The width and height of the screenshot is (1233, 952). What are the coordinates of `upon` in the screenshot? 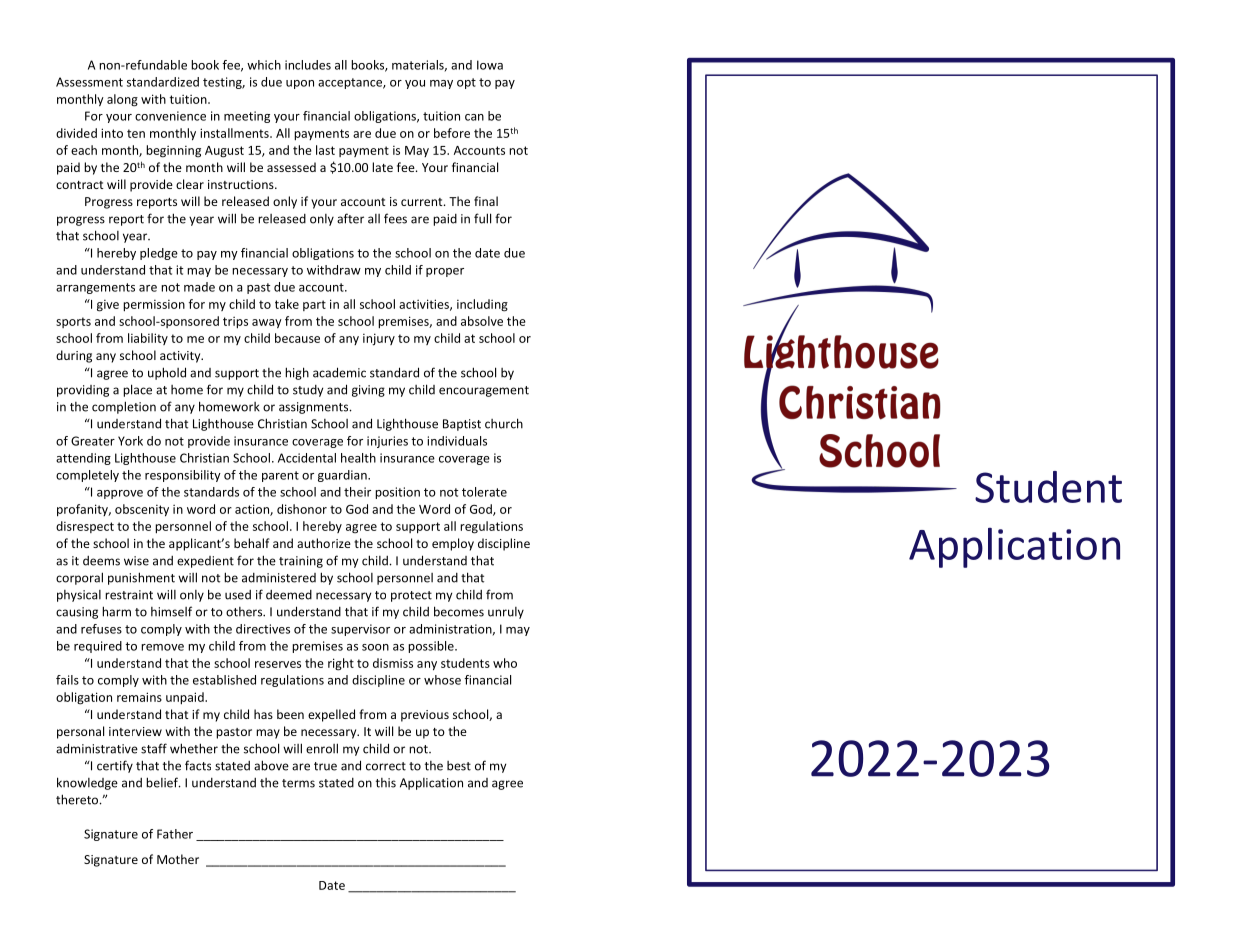 It's located at (300, 84).
